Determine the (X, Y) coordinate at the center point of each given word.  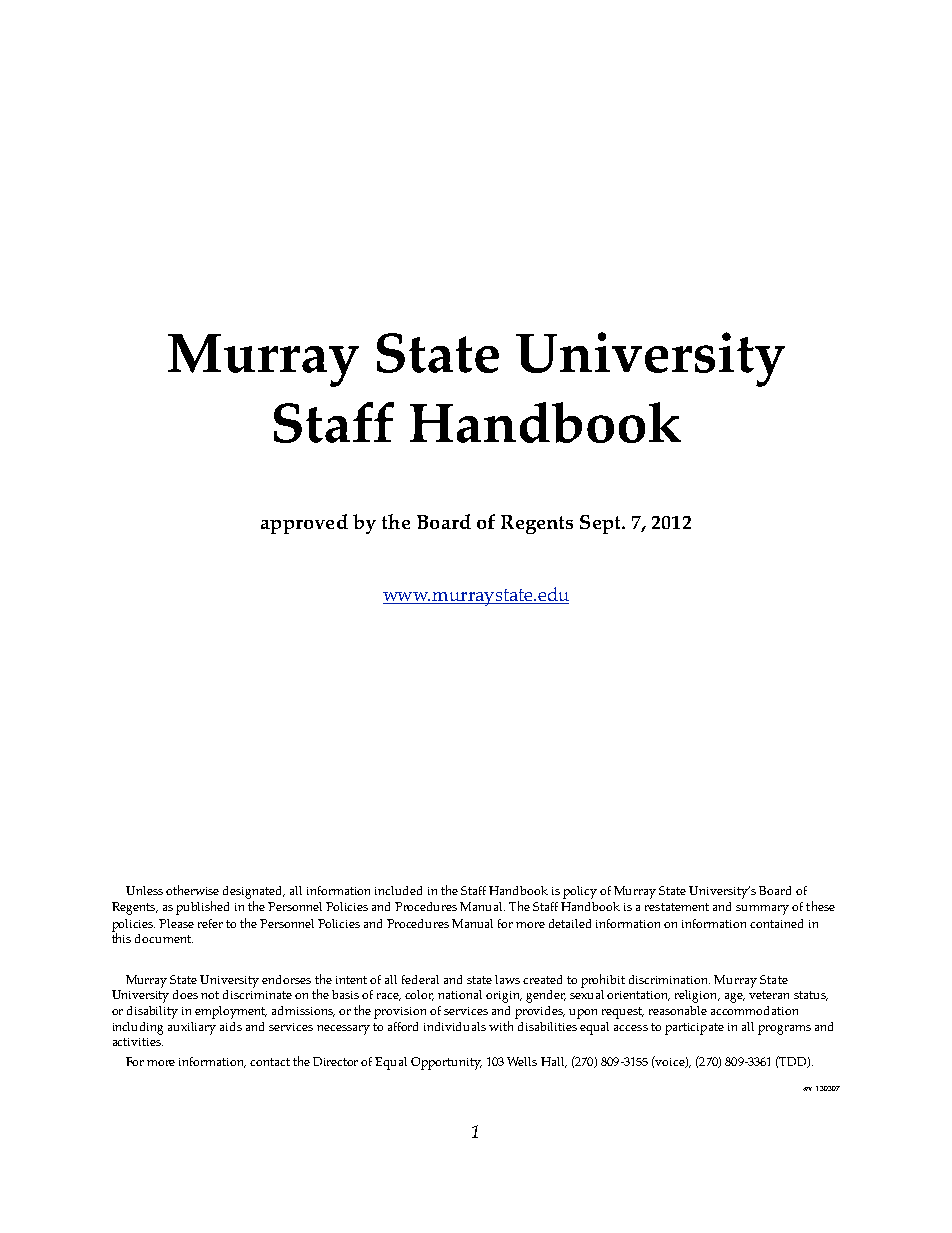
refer (210, 923)
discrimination (669, 979)
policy (580, 892)
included (398, 890)
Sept (601, 524)
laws (507, 979)
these (820, 906)
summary (762, 910)
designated (254, 892)
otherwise (192, 890)
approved (304, 524)
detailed (570, 923)
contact (270, 1062)
